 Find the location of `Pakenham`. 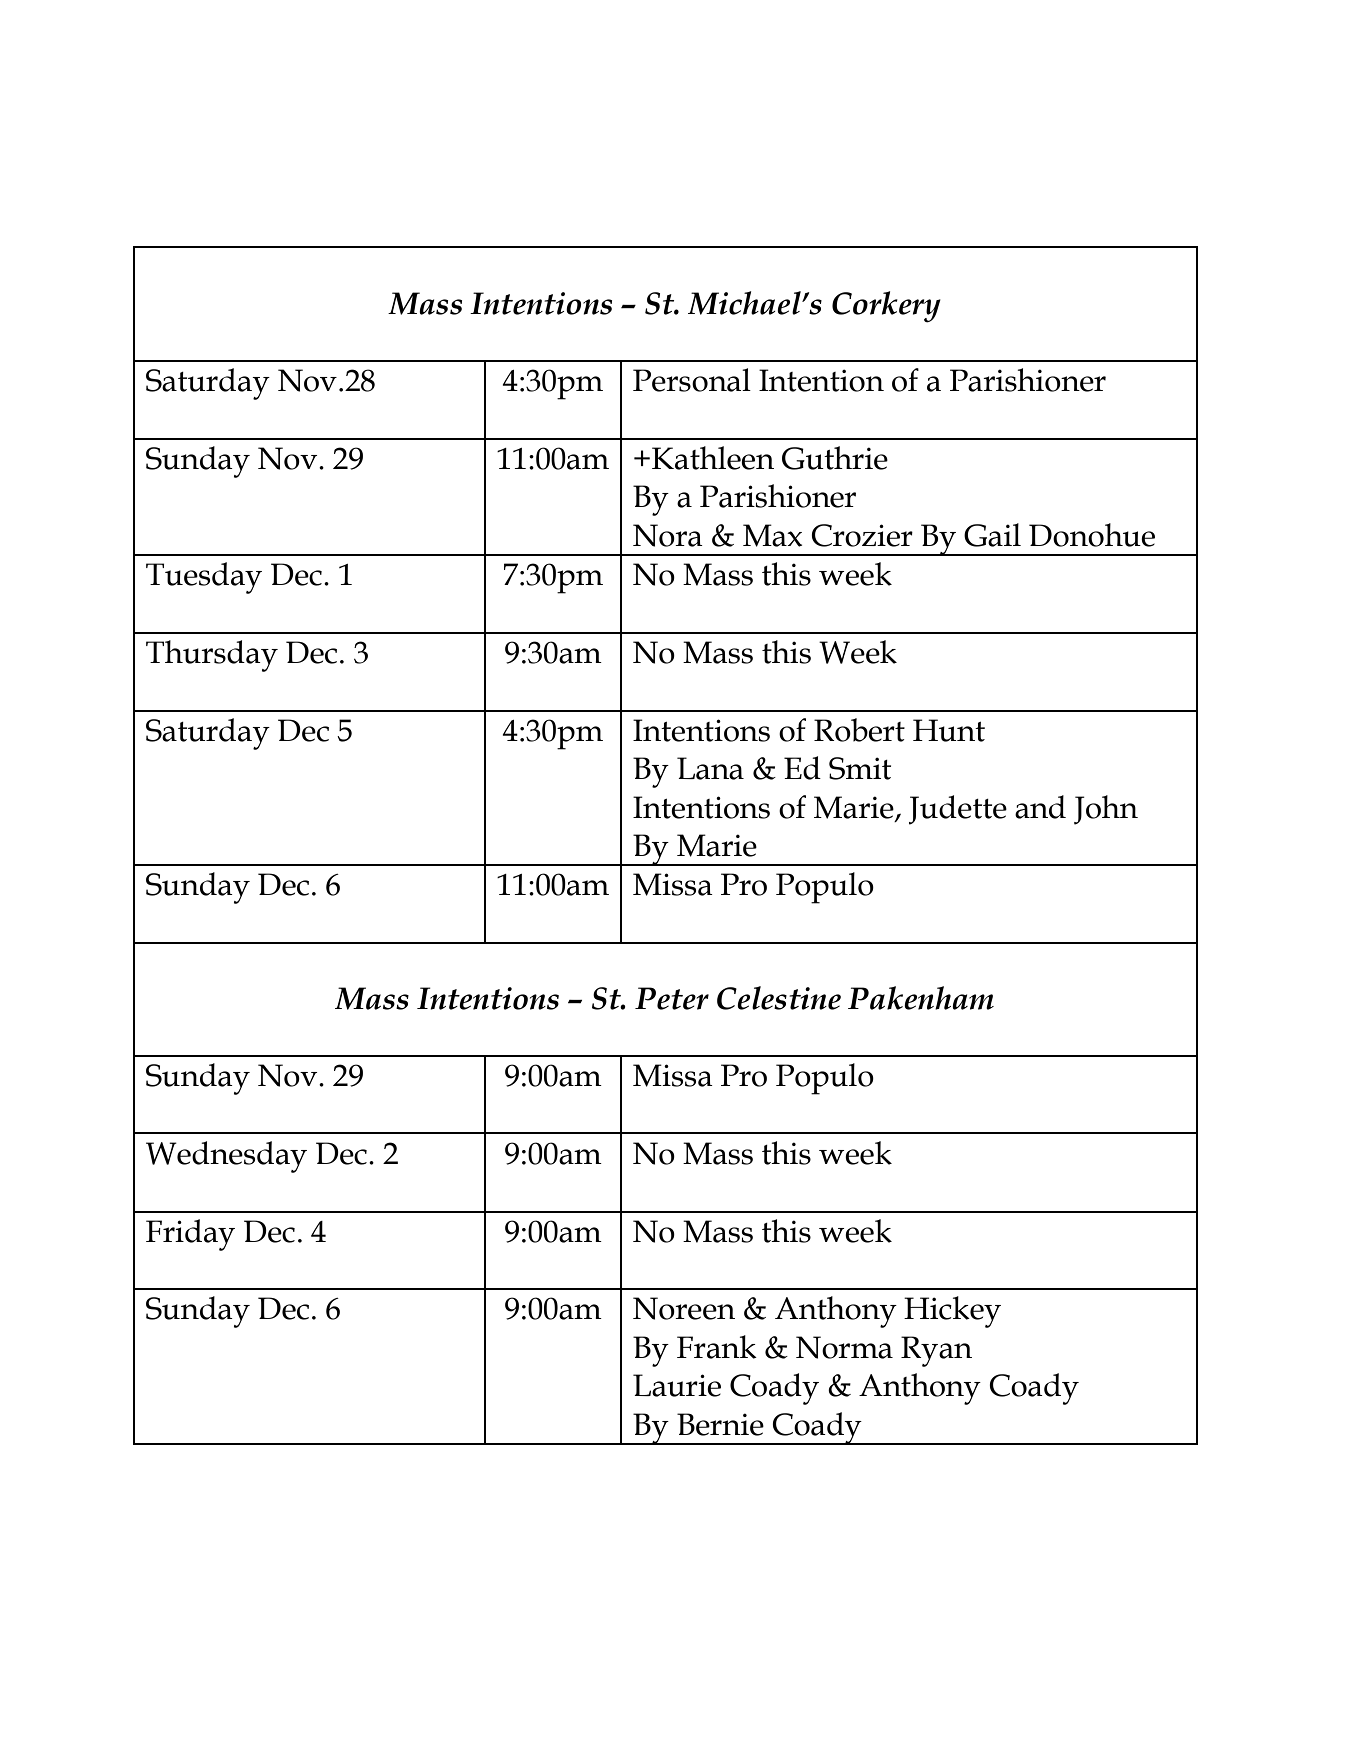

Pakenham is located at coordinates (921, 998).
